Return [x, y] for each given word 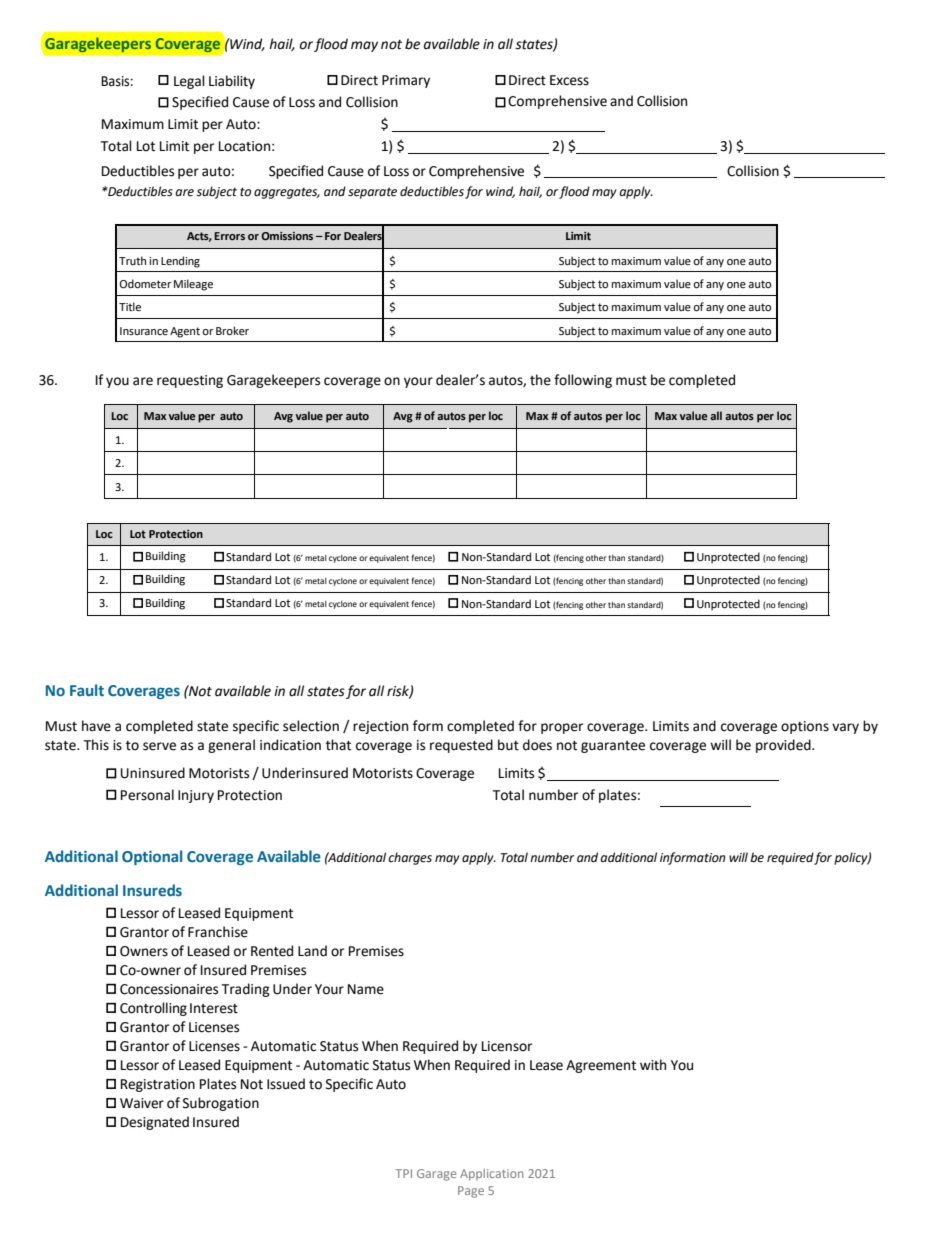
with [653, 1065]
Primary [406, 81]
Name [366, 989]
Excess [569, 80]
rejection [380, 727]
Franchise [218, 932]
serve [159, 746]
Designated [155, 1123]
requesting [190, 381]
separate [372, 193]
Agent [185, 332]
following [583, 381]
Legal [189, 82]
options [805, 727]
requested [461, 746]
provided [784, 746]
